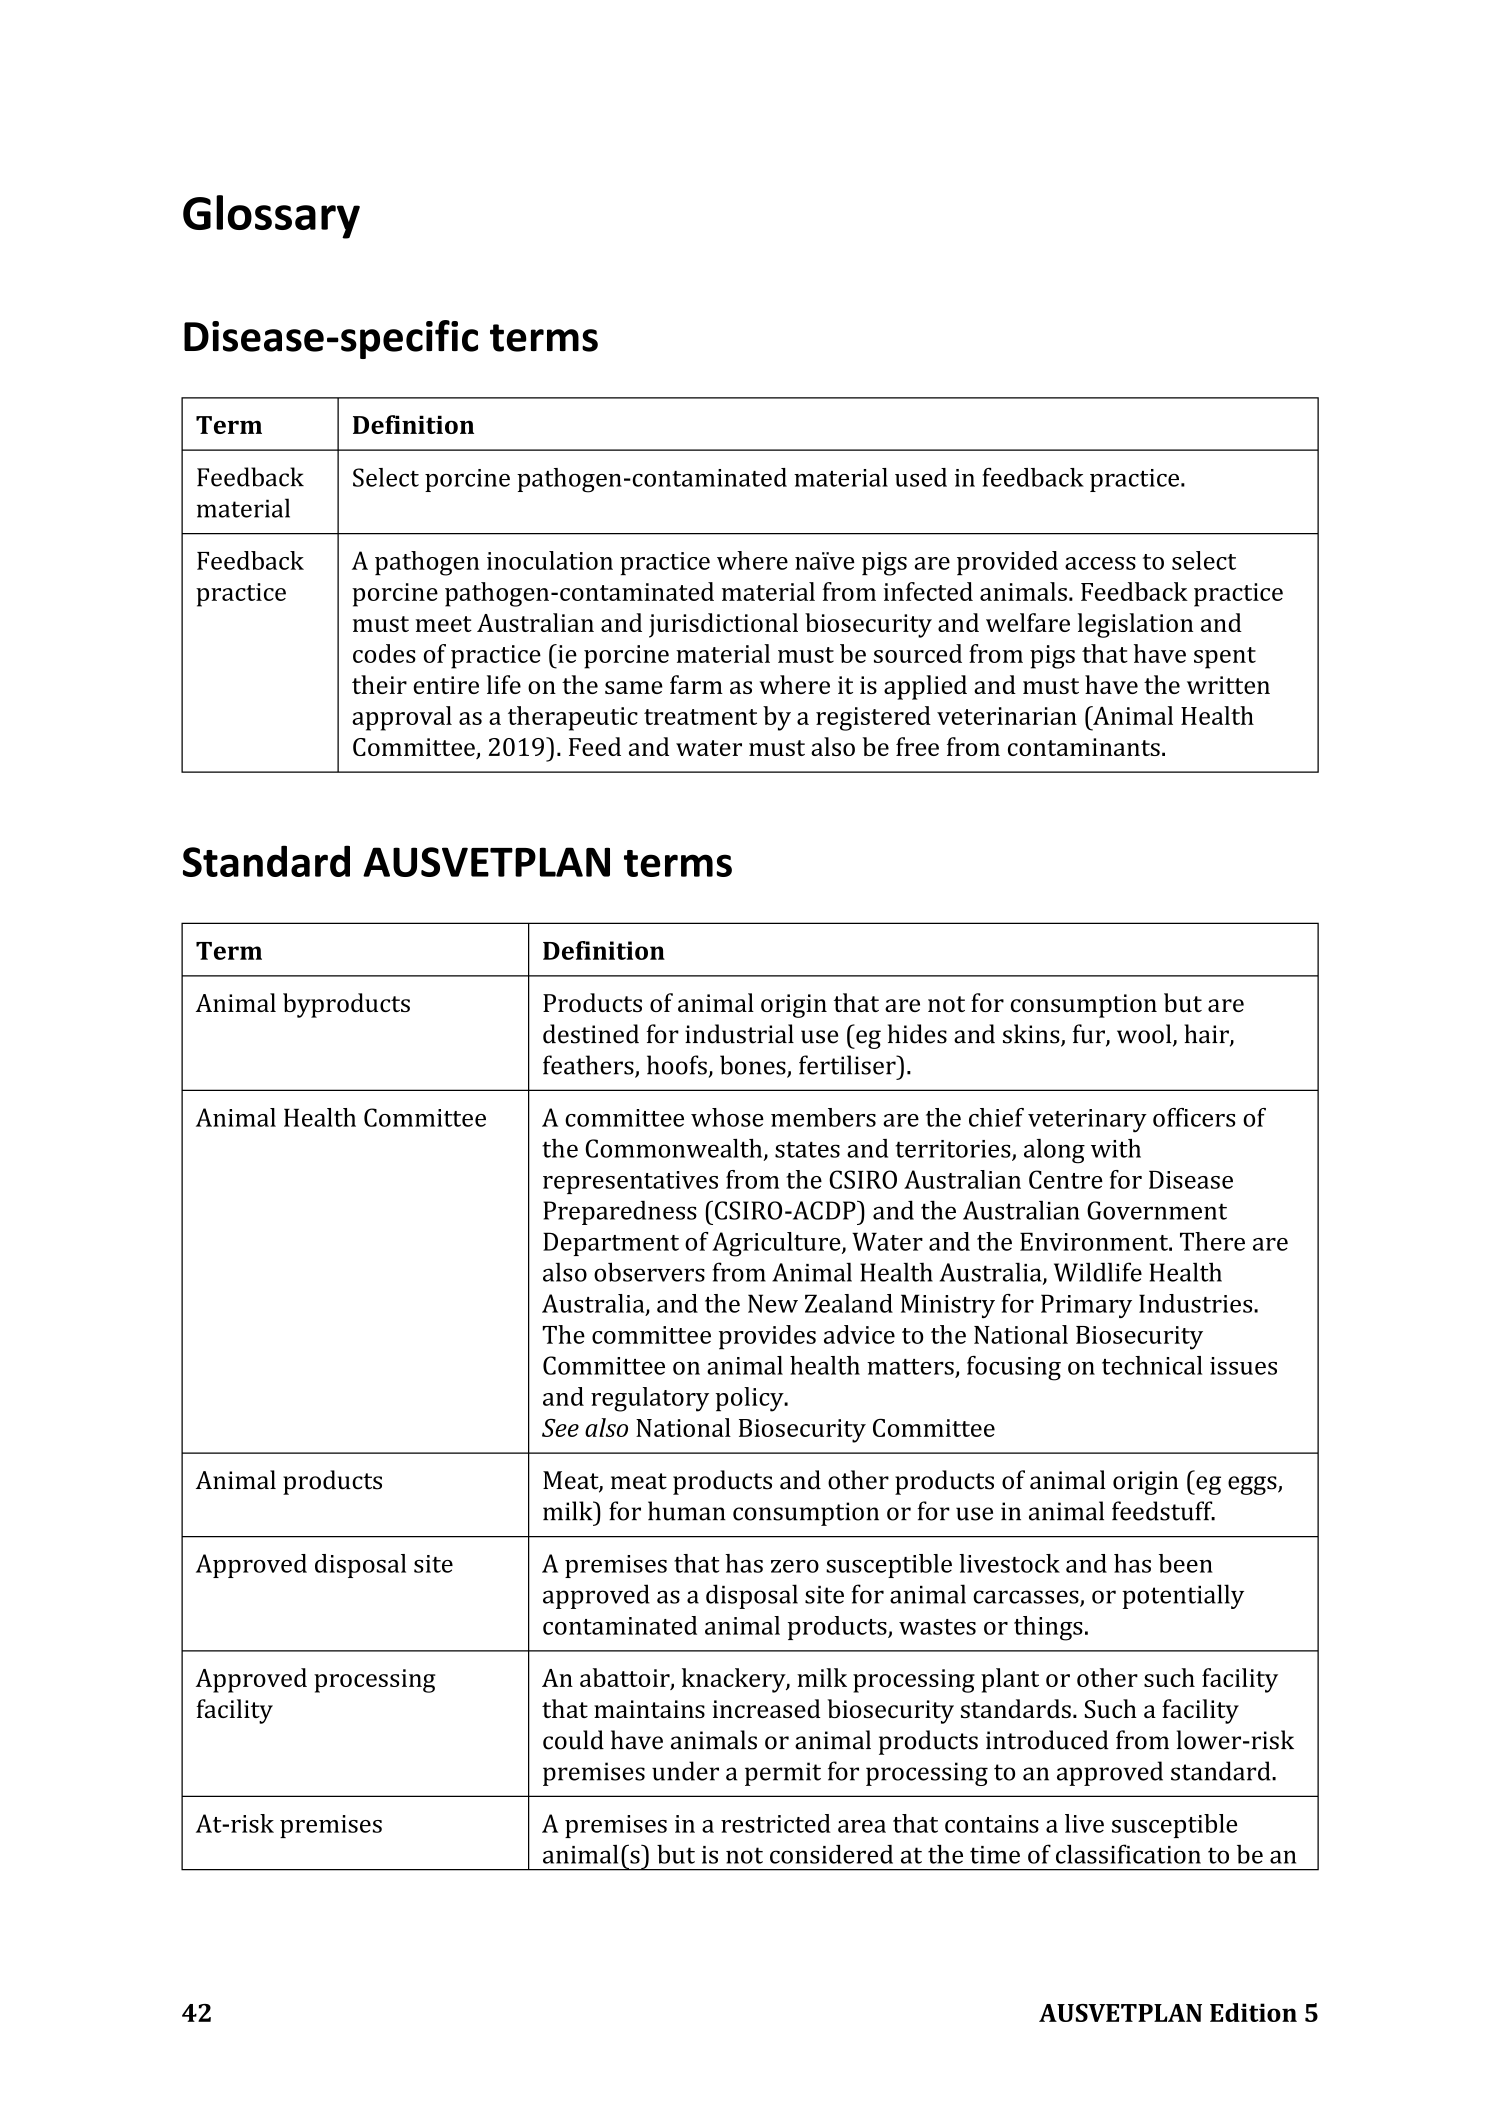 The width and height of the screenshot is (1500, 2121). Describe the element at coordinates (1135, 625) in the screenshot. I see `legislation` at that location.
